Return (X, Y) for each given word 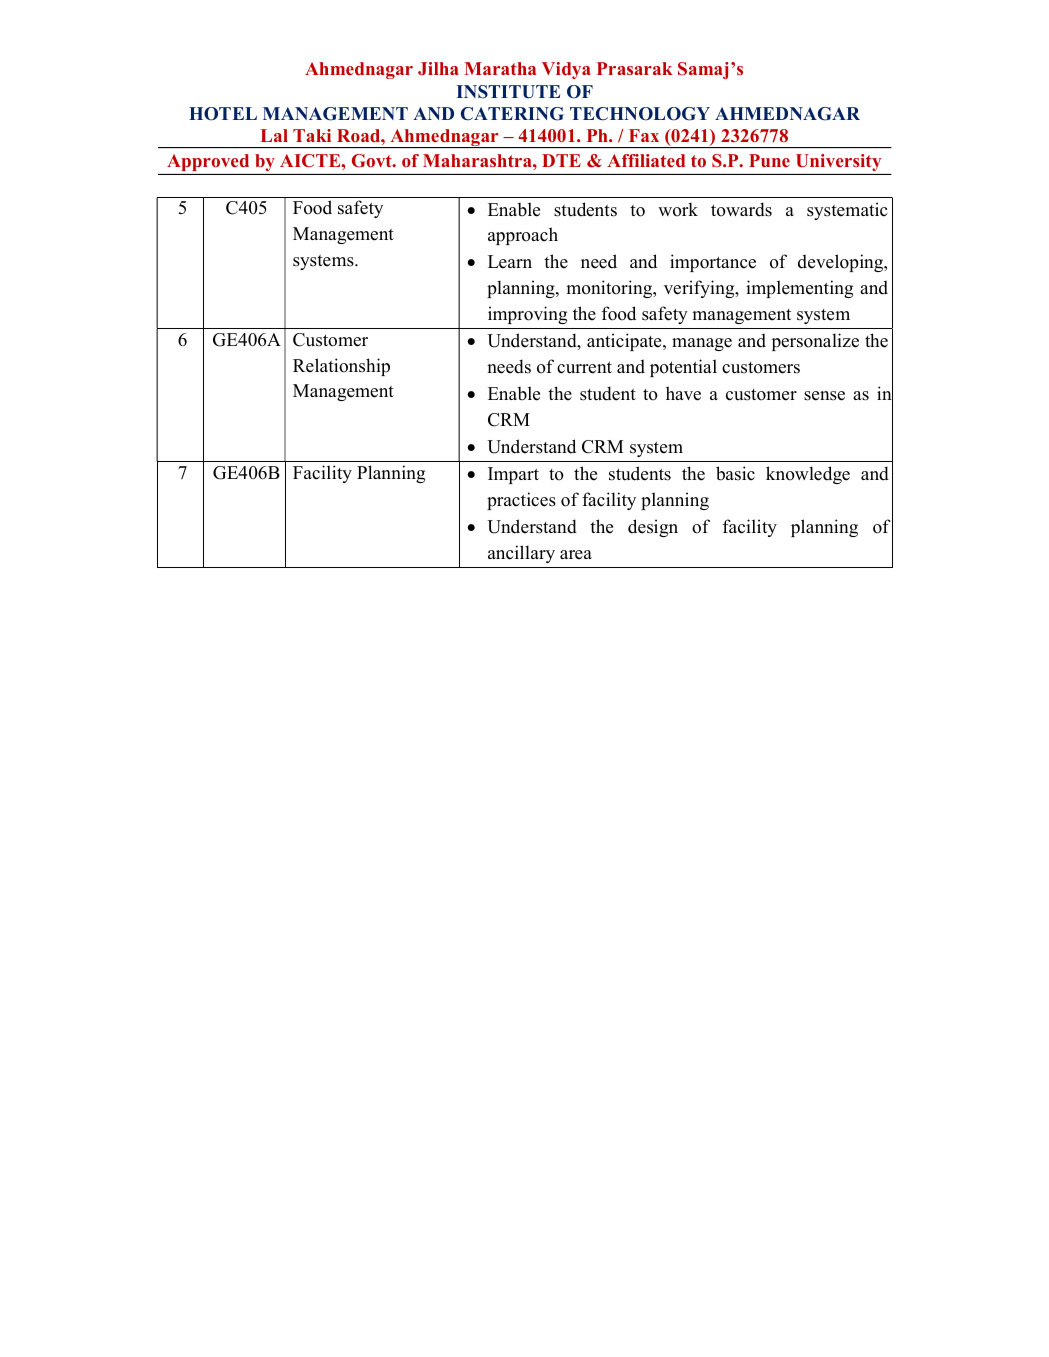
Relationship (341, 367)
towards (741, 209)
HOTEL (223, 114)
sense (824, 396)
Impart (513, 475)
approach (523, 236)
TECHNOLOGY (640, 114)
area (576, 555)
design (653, 528)
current (584, 368)
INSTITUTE (508, 92)
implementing (799, 289)
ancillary (521, 554)
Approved (208, 164)
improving (527, 315)
